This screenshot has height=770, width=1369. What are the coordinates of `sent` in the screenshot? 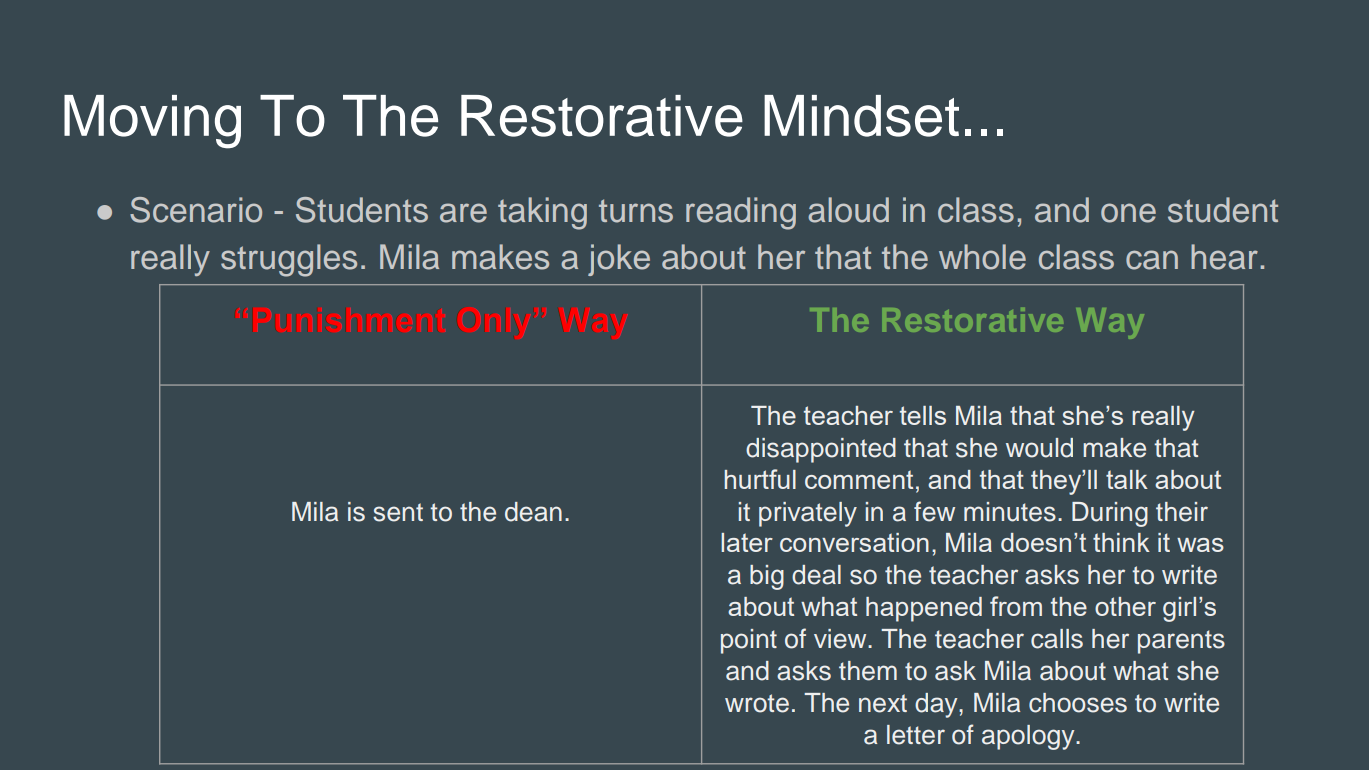 It's located at (398, 512).
